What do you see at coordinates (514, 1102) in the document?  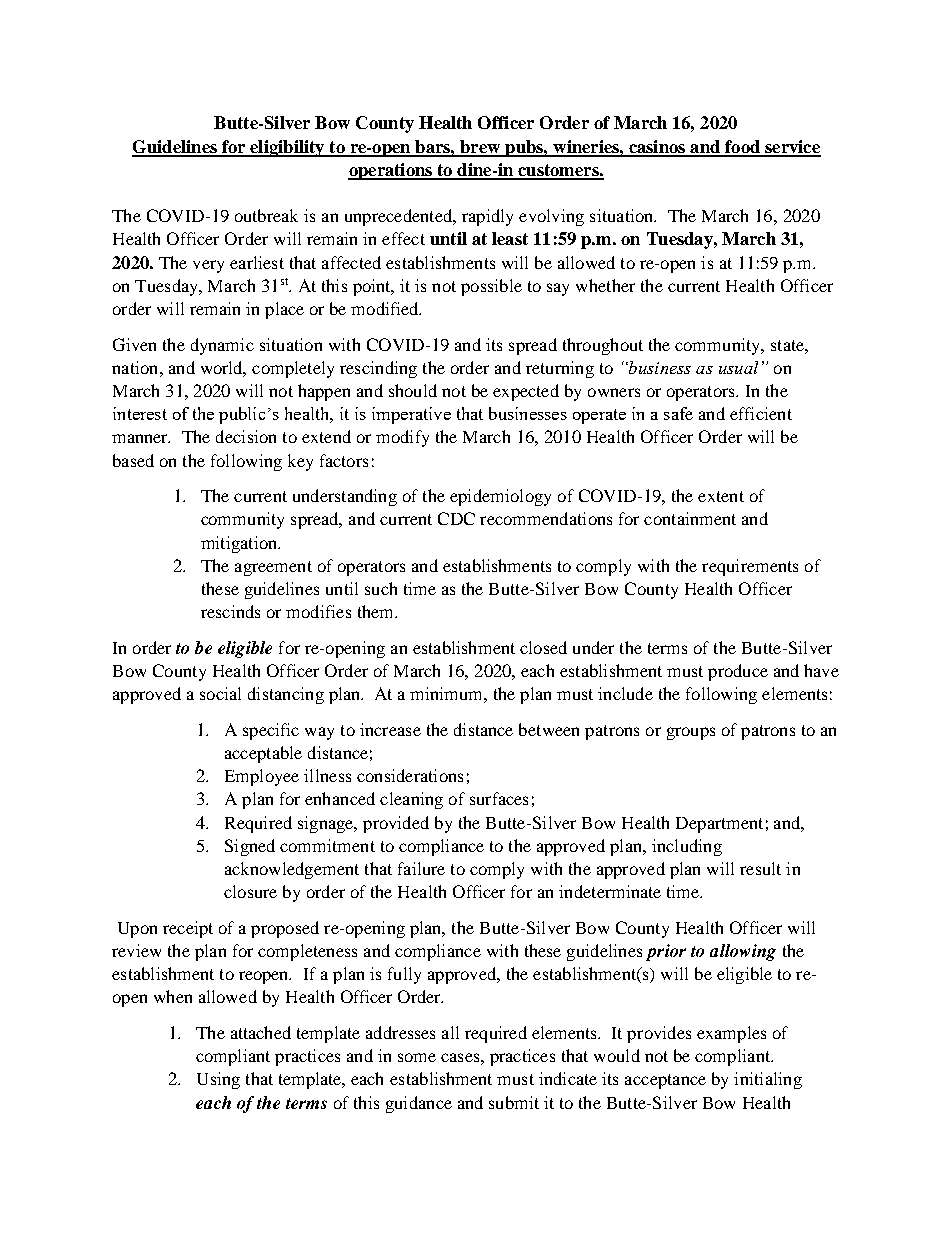 I see `submit` at bounding box center [514, 1102].
